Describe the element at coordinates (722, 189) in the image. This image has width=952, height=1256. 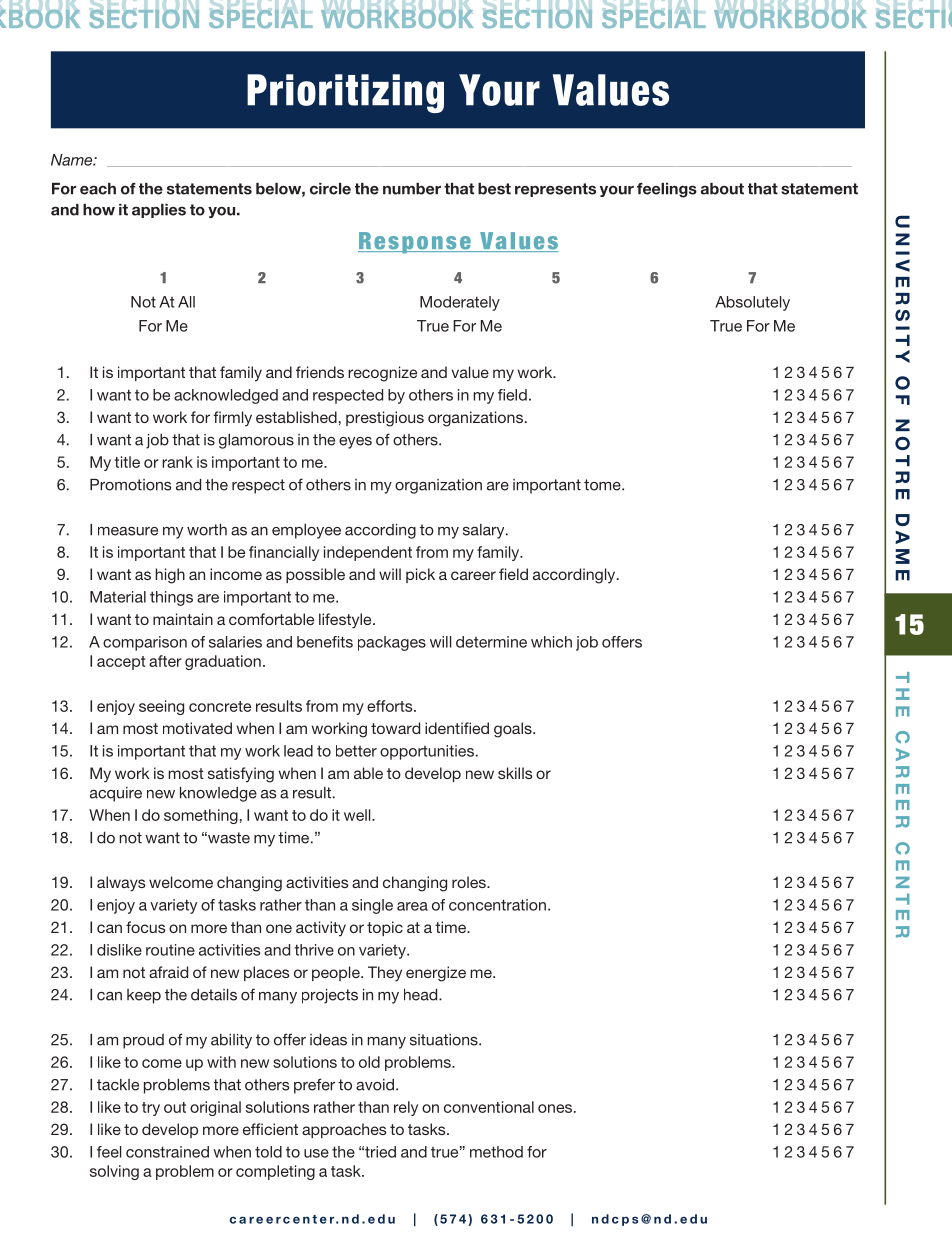
I see `about` at that location.
